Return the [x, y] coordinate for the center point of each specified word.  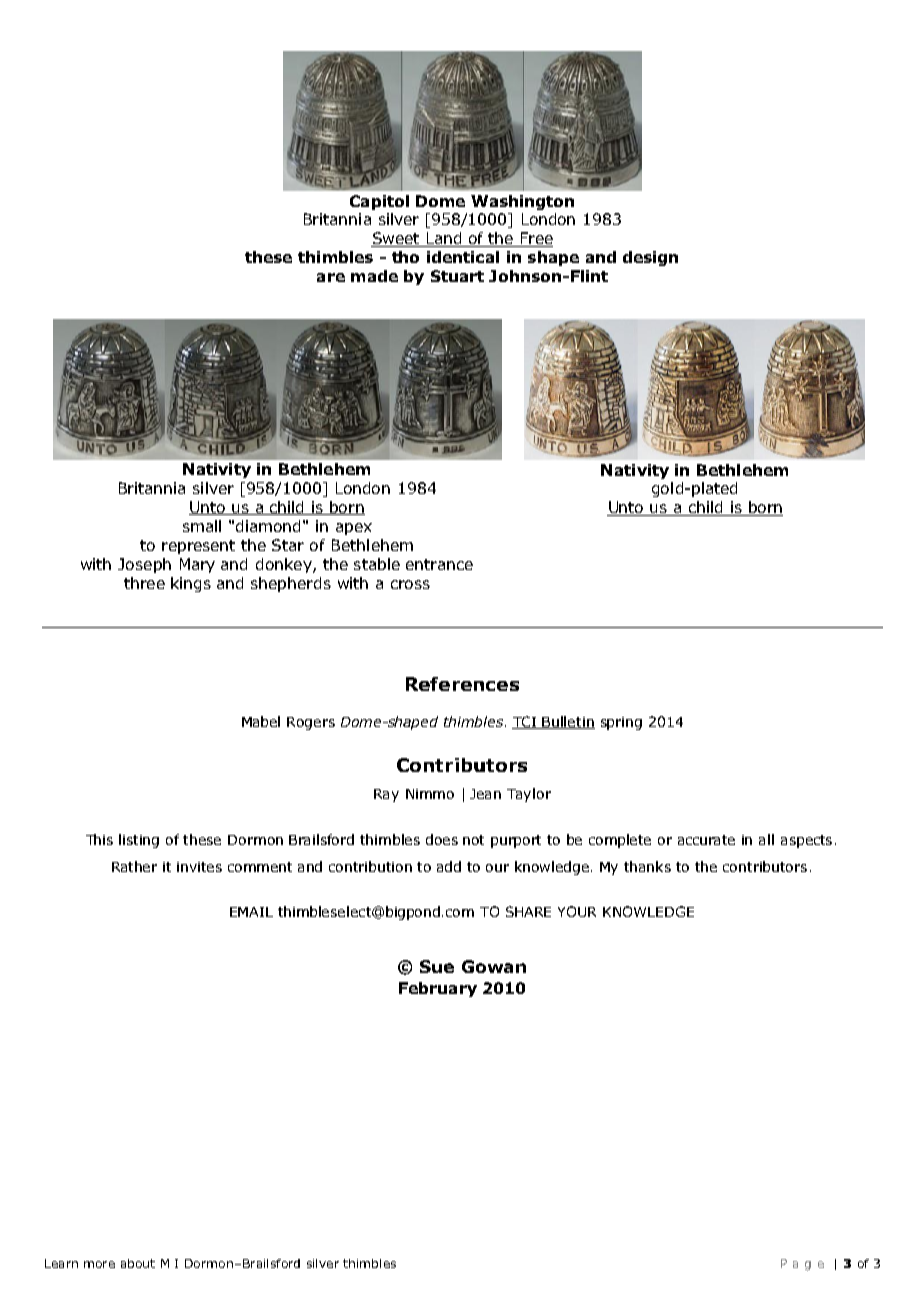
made [374, 276]
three [144, 583]
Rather [134, 866]
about [138, 1263]
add [449, 866]
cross [410, 584]
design [650, 258]
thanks [647, 866]
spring [621, 723]
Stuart [457, 276]
